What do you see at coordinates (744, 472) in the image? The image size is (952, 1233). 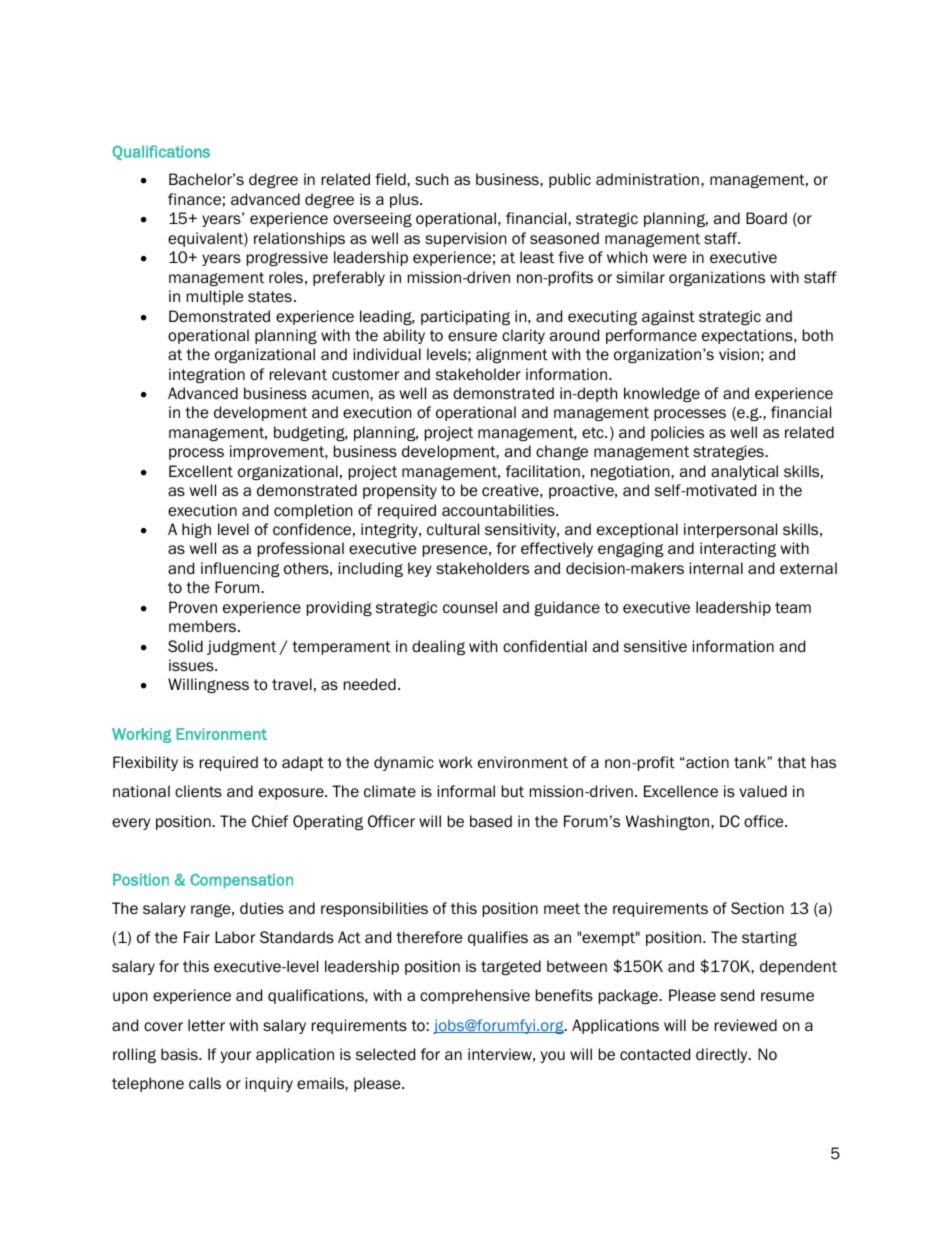 I see `analytical` at bounding box center [744, 472].
